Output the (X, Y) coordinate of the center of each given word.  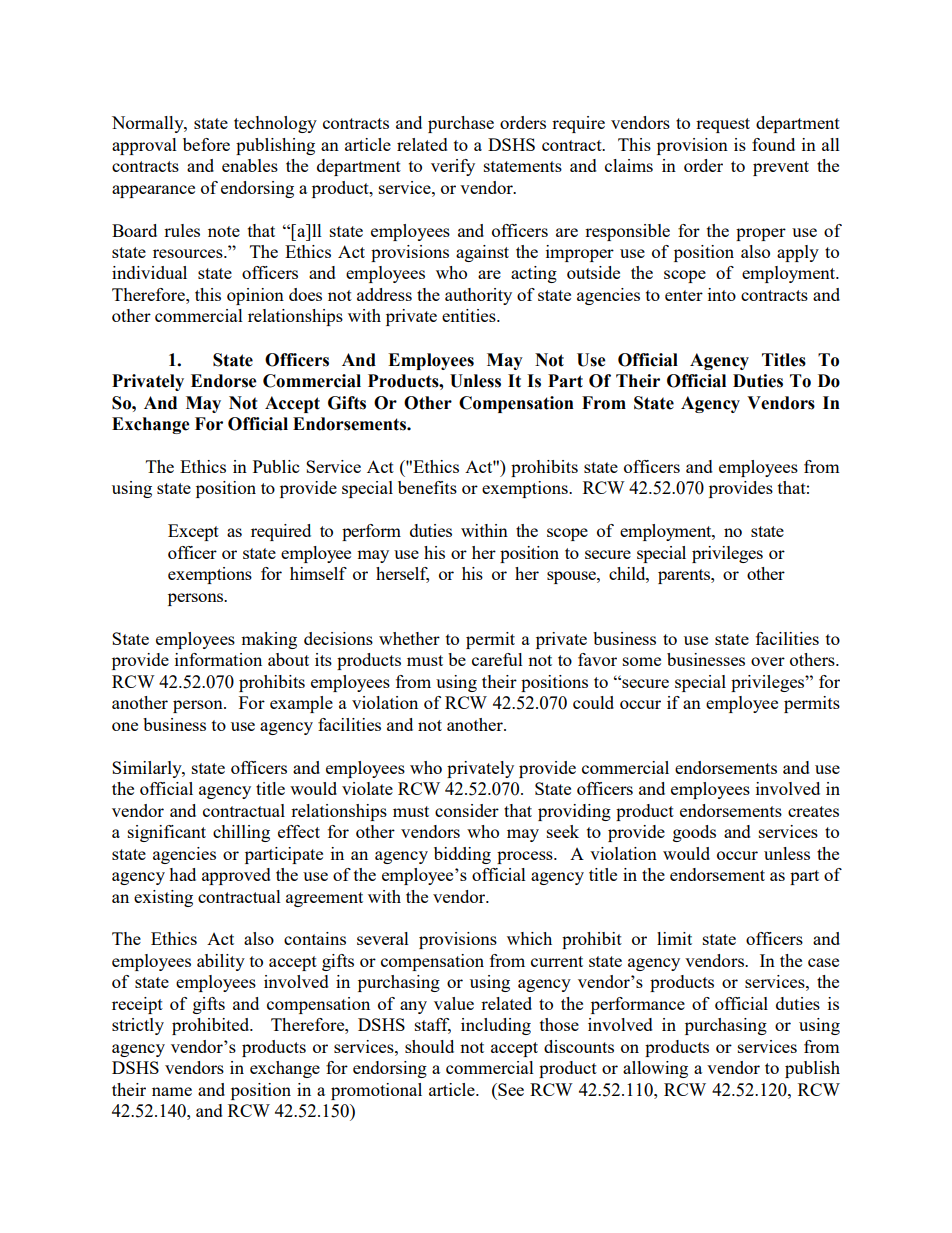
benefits (427, 487)
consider (467, 810)
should (429, 1046)
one (125, 726)
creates (813, 811)
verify (453, 167)
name (172, 1091)
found (773, 144)
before (206, 144)
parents (685, 576)
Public (276, 466)
